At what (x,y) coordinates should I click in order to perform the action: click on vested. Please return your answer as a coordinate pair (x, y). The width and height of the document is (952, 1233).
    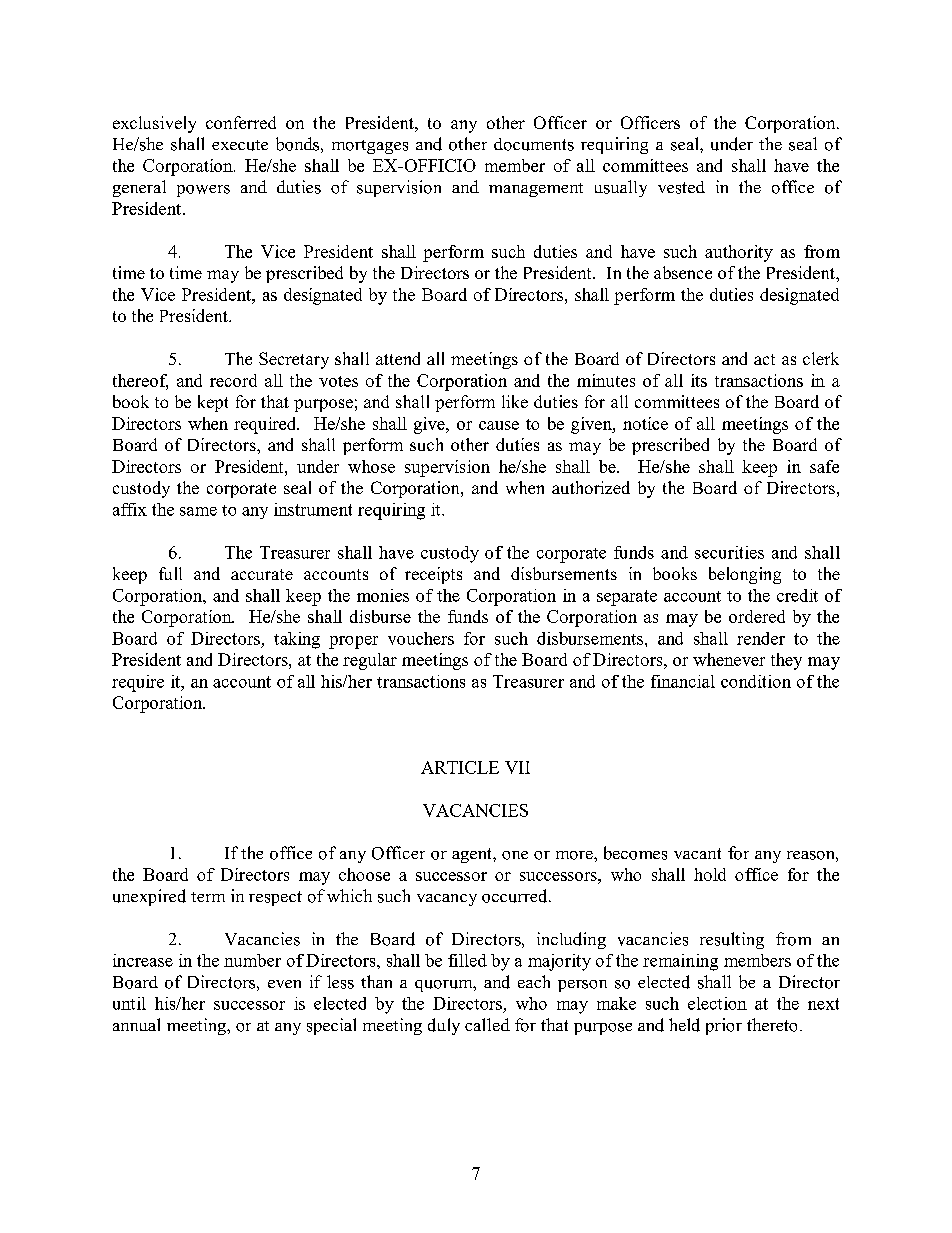
    Looking at the image, I should click on (681, 187).
